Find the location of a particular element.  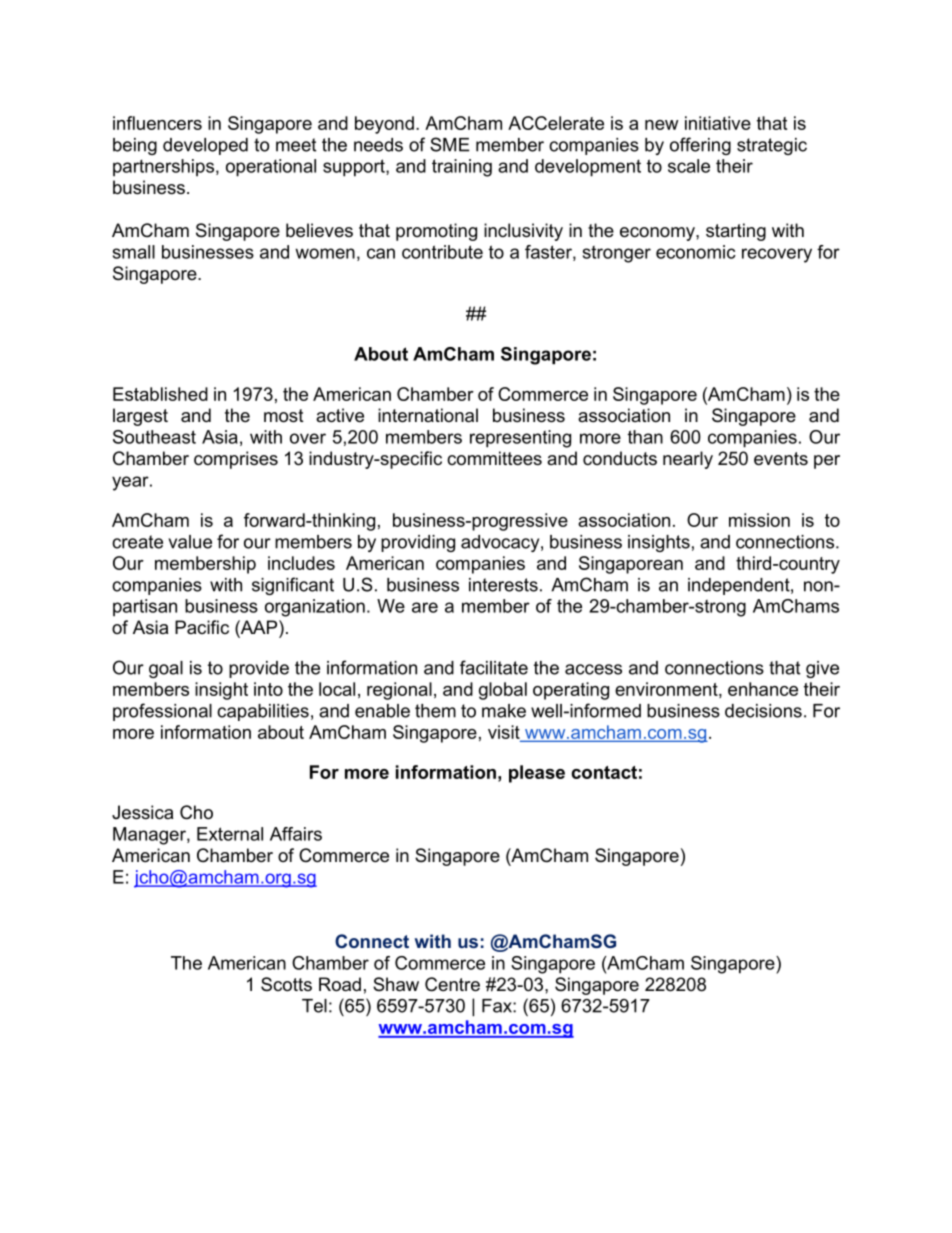

SME is located at coordinates (450, 144).
